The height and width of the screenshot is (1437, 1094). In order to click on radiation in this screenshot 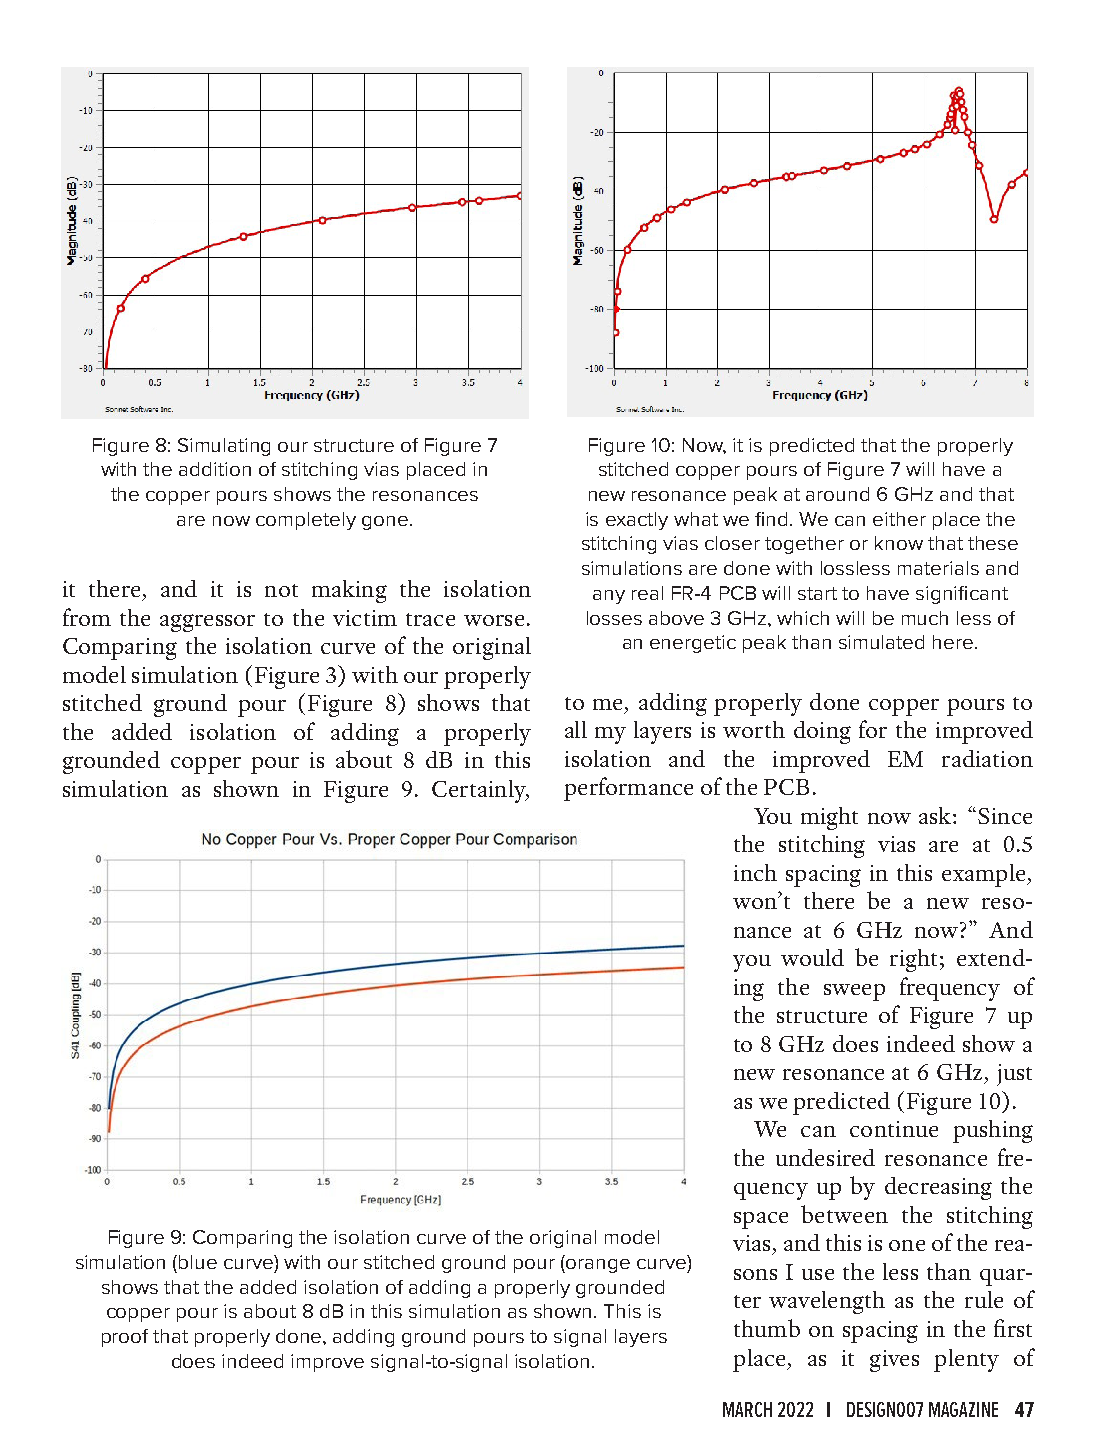, I will do `click(987, 758)`.
